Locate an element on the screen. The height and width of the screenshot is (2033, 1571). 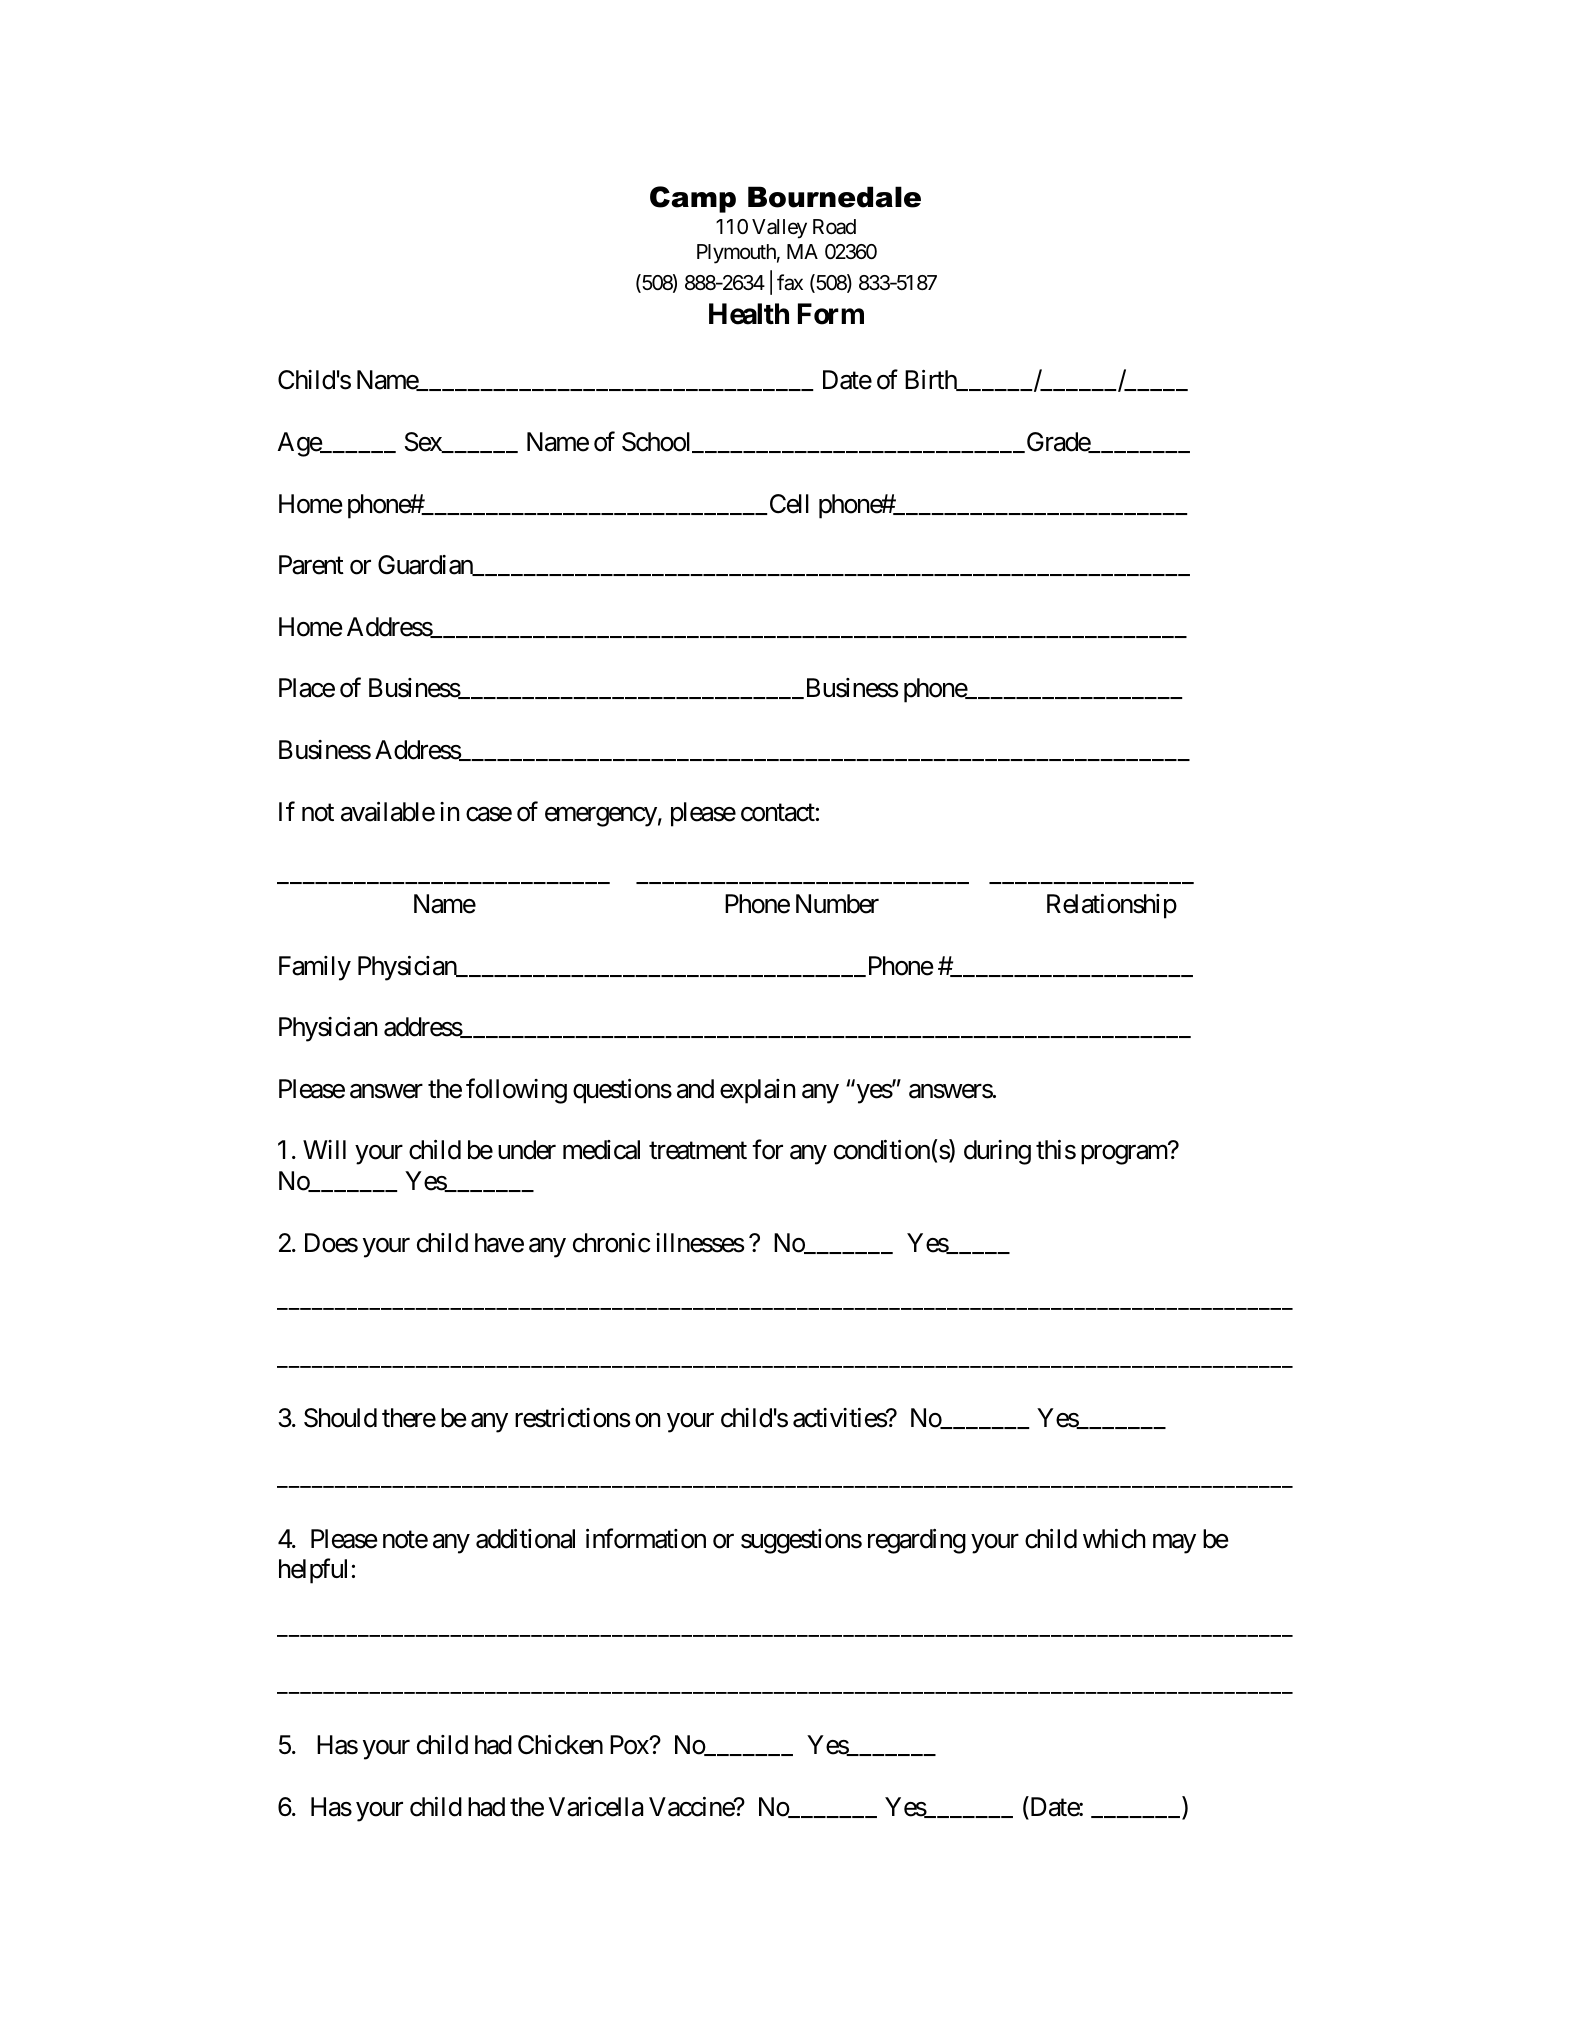
contact is located at coordinates (778, 813).
